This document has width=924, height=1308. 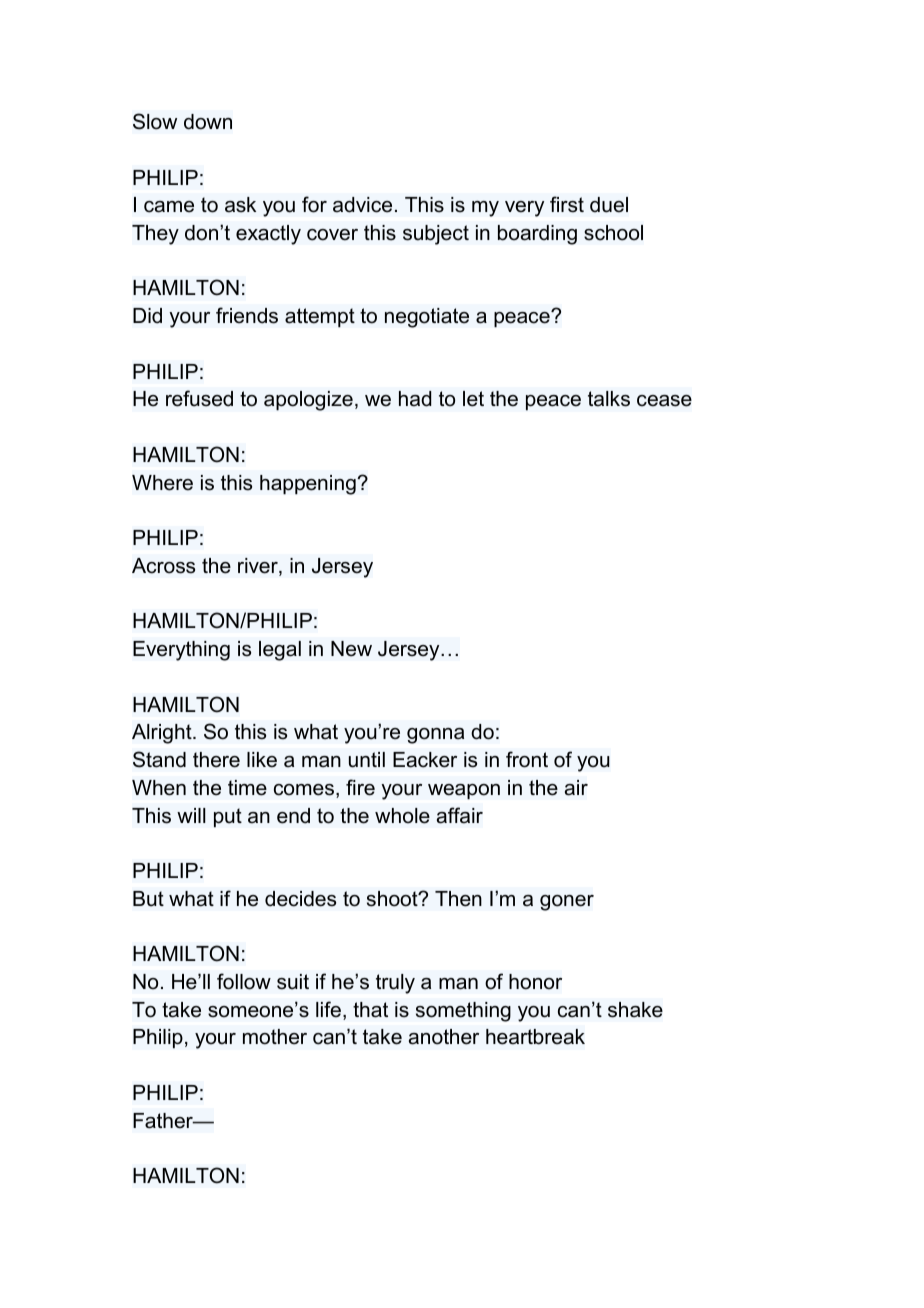 What do you see at coordinates (527, 759) in the document?
I see `front` at bounding box center [527, 759].
